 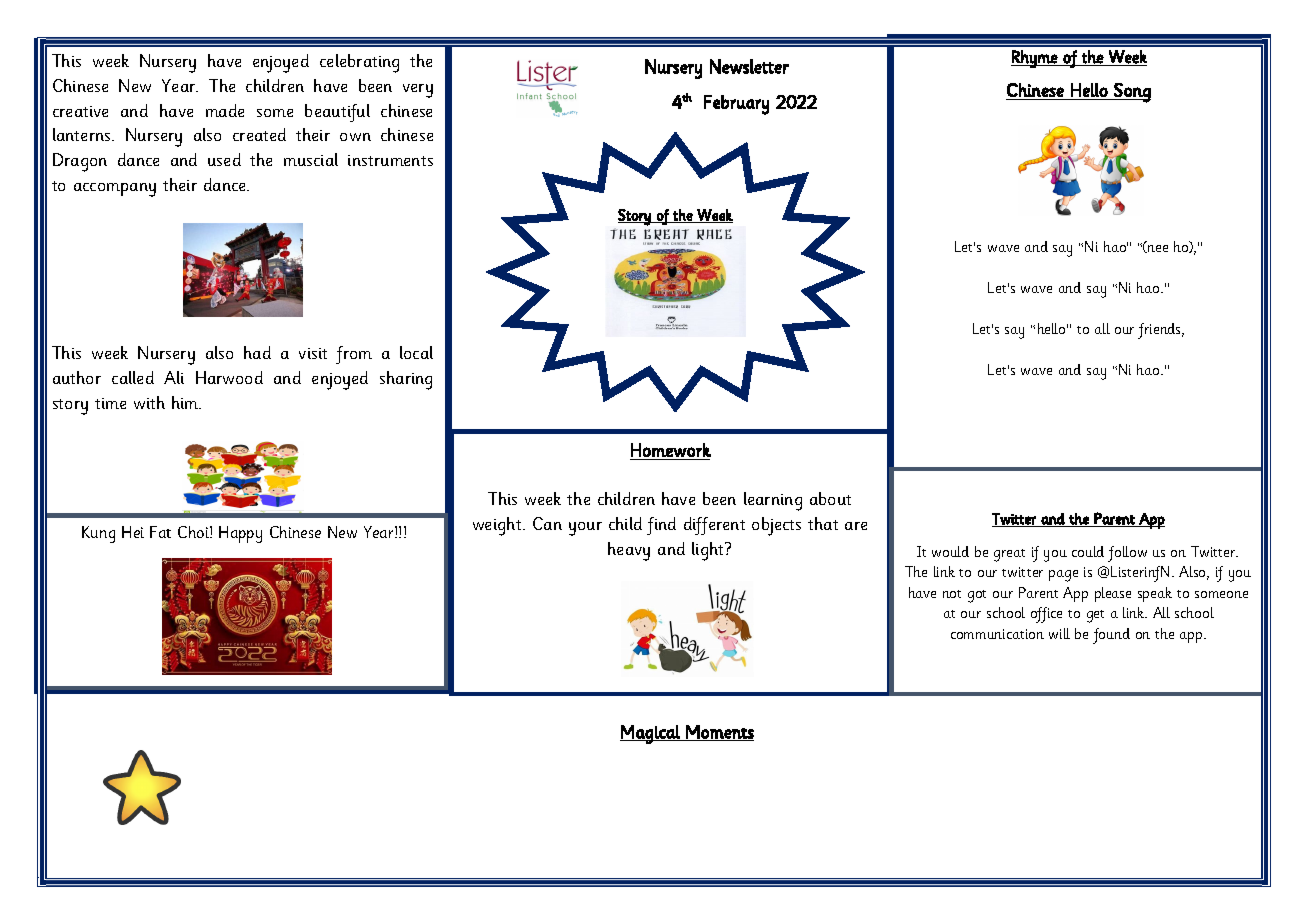 I want to click on made, so click(x=225, y=110).
